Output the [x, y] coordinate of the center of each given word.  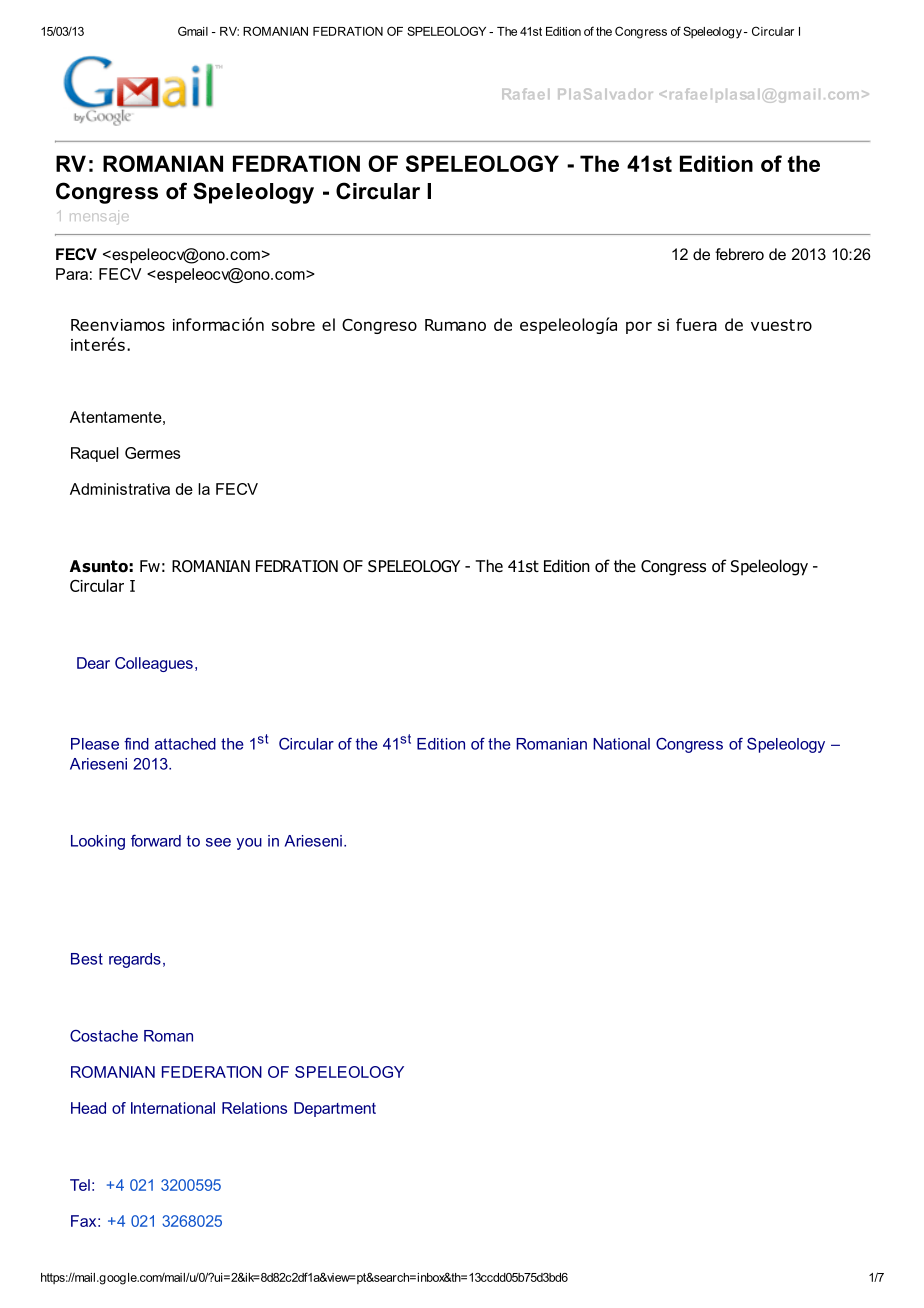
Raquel [95, 454]
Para [72, 274]
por [639, 327]
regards [135, 960]
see [218, 842]
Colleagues [154, 664]
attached [185, 744]
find [136, 743]
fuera [696, 324]
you [249, 844]
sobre [293, 324]
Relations [254, 1108]
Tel [80, 1185]
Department [335, 1109]
